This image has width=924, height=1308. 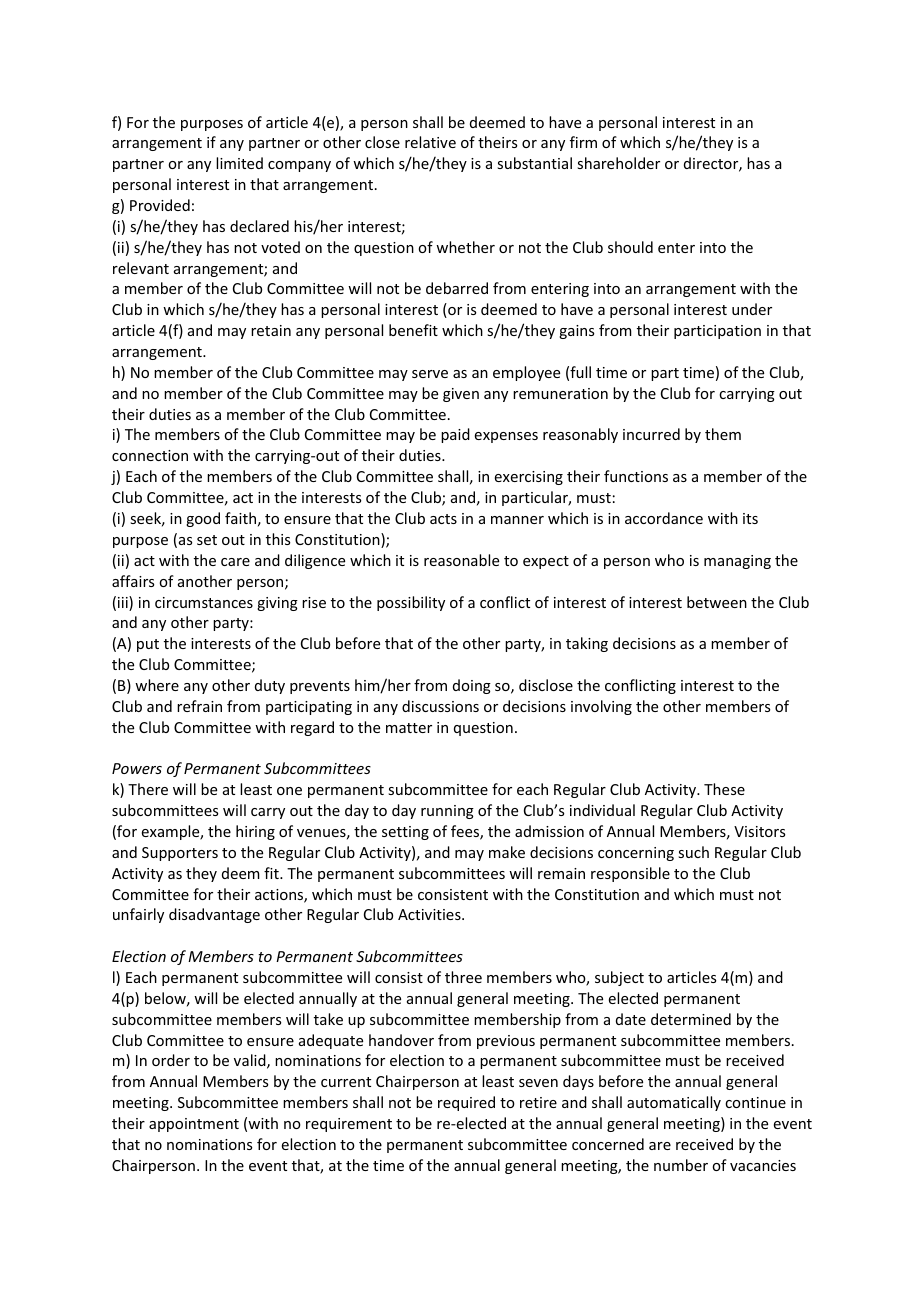 I want to click on put, so click(x=148, y=645).
